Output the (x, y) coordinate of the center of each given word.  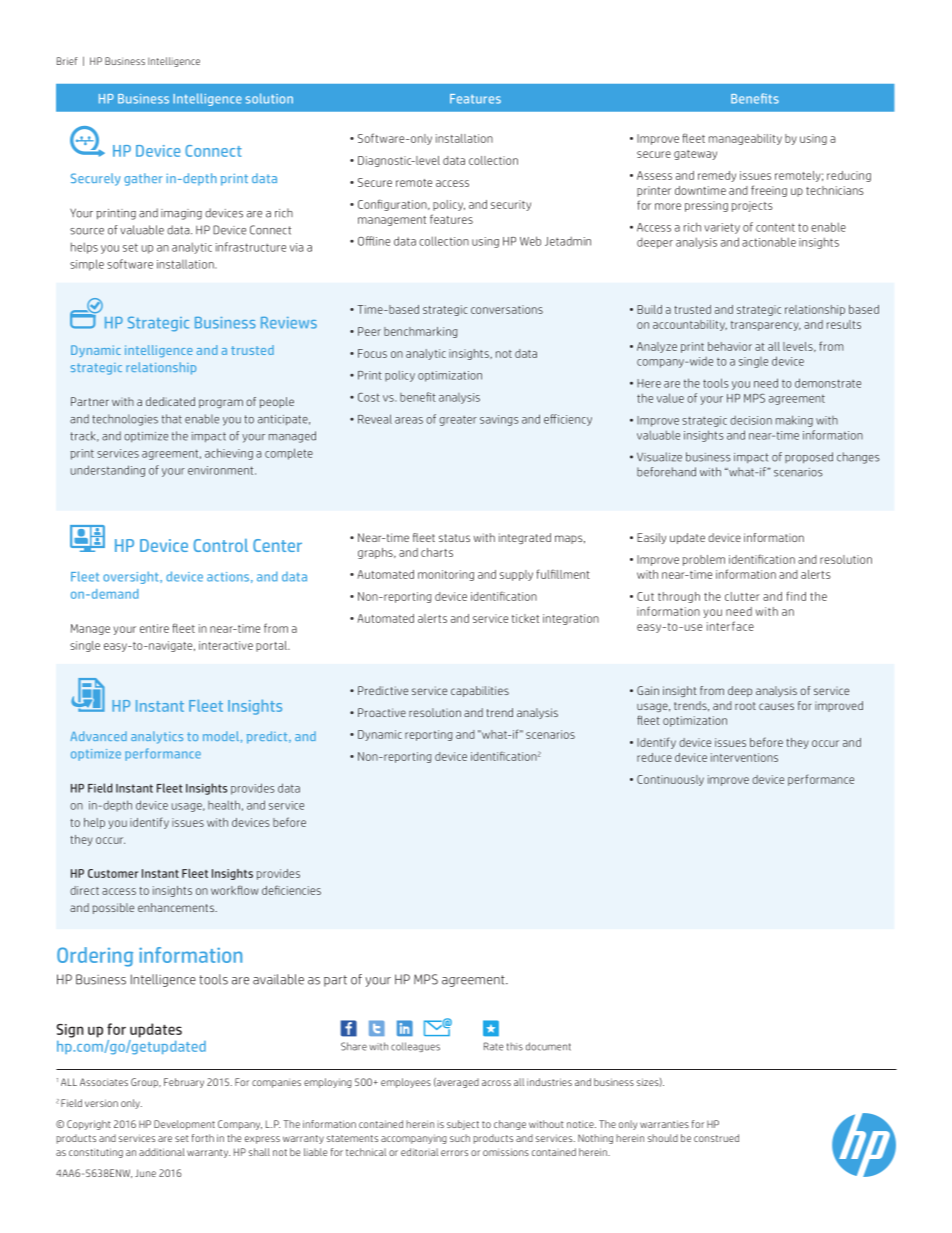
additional (162, 1152)
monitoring (446, 575)
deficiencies (291, 890)
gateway (695, 155)
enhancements (177, 907)
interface (730, 626)
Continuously (670, 780)
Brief (67, 61)
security (511, 205)
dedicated (170, 401)
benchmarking (421, 332)
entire (154, 628)
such (460, 1138)
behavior (730, 346)
